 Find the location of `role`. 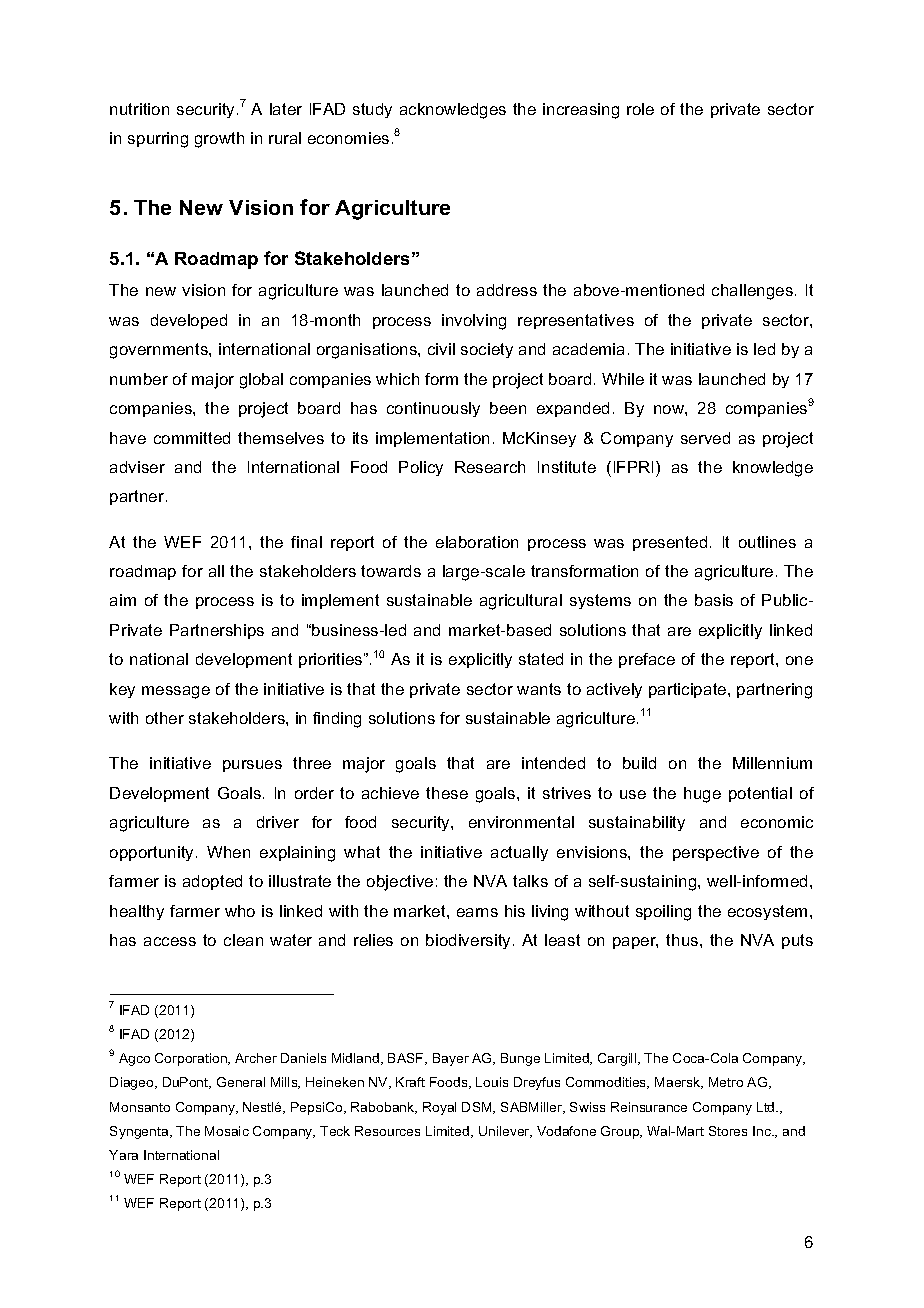

role is located at coordinates (640, 109).
